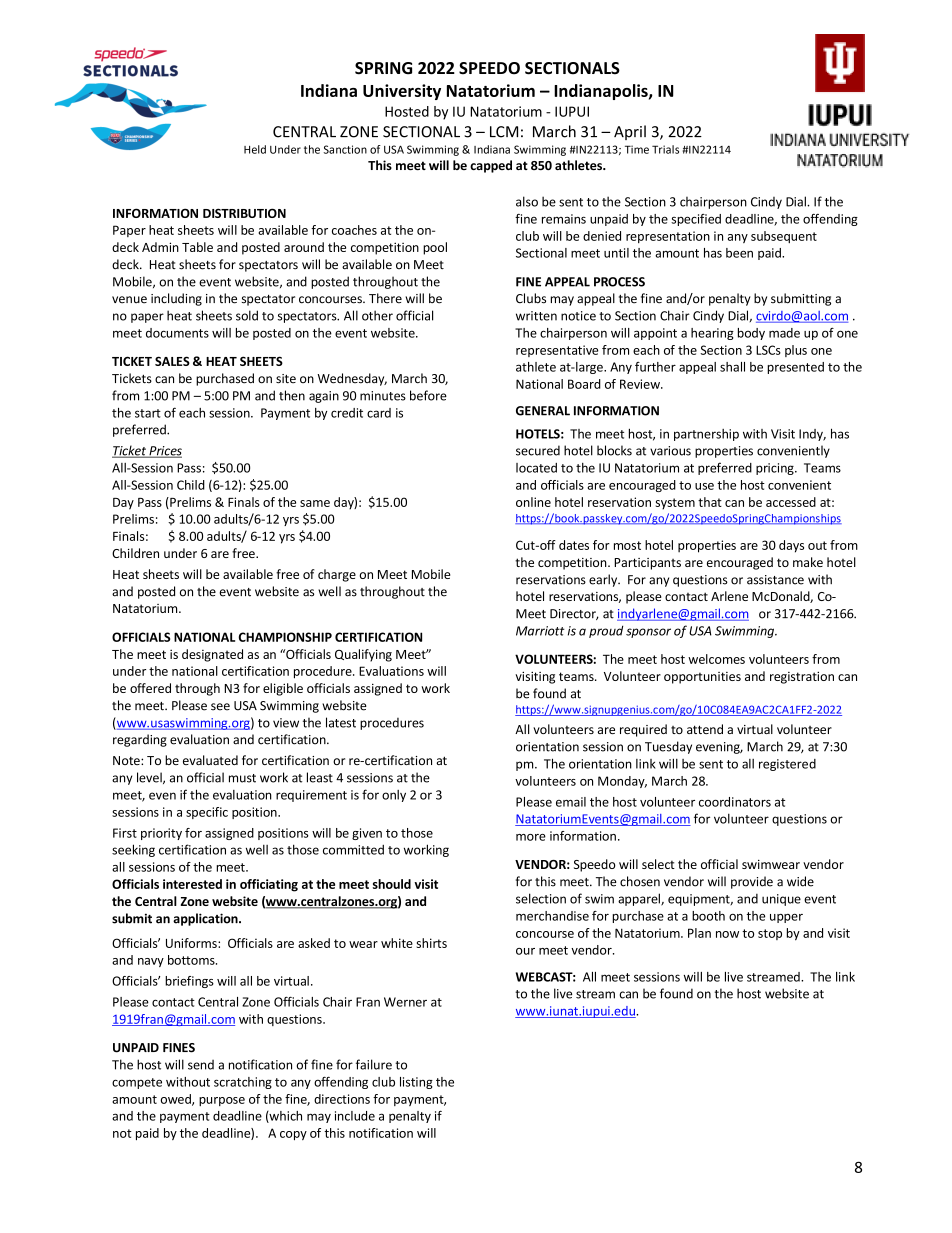  What do you see at coordinates (210, 760) in the page?
I see `evaluated` at bounding box center [210, 760].
